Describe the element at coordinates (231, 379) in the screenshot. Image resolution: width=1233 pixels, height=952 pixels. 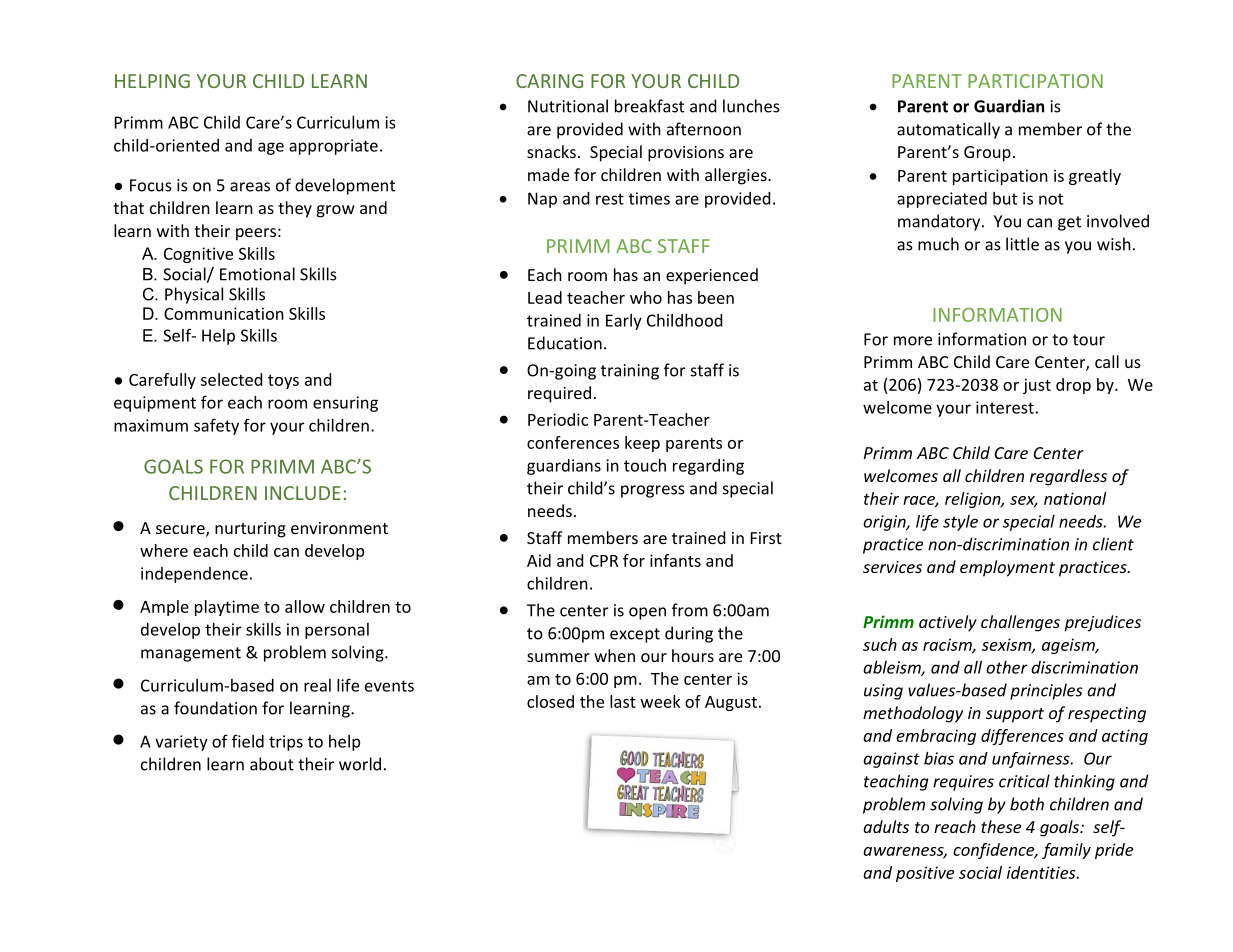
I see `selected` at that location.
